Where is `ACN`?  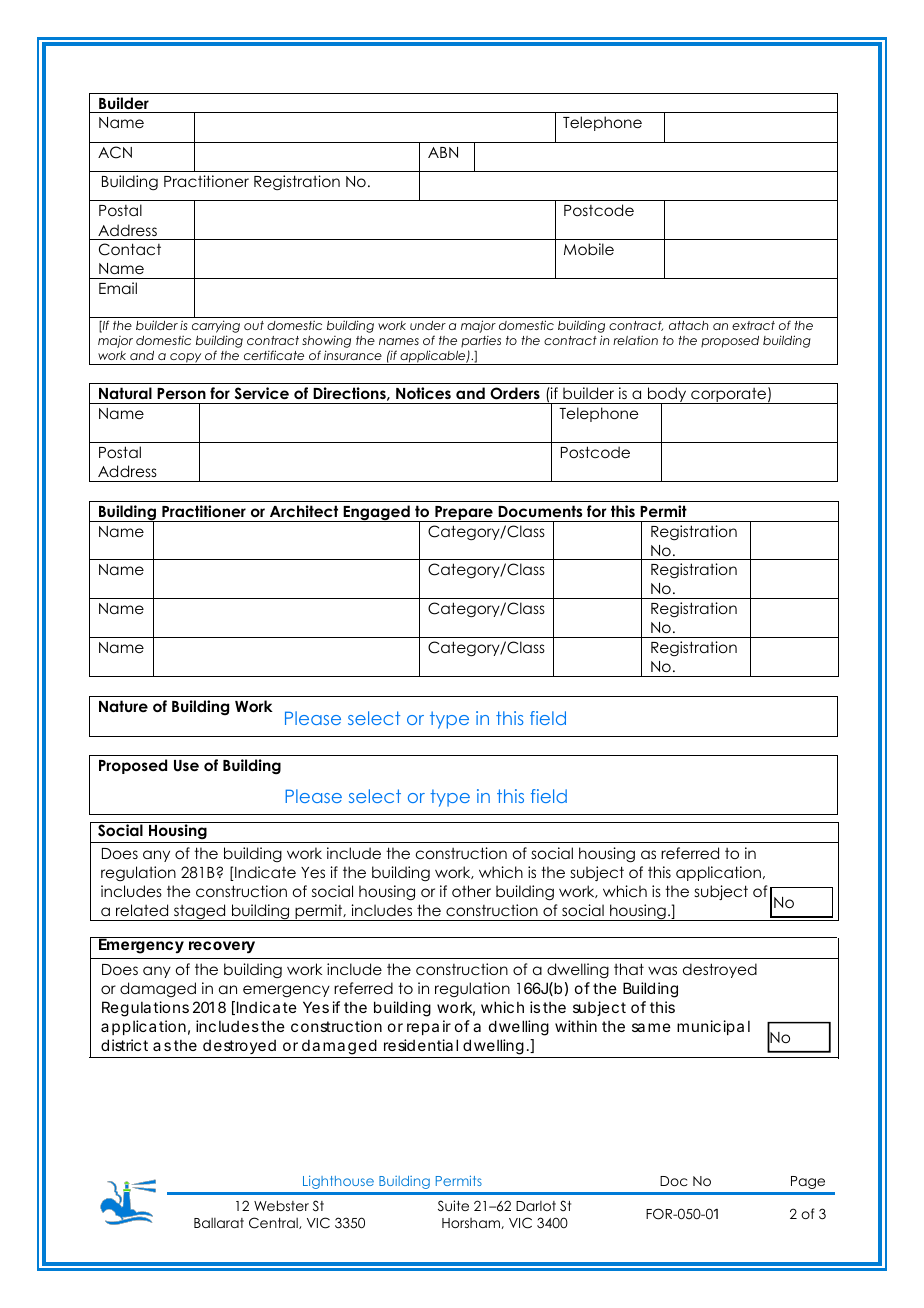 ACN is located at coordinates (115, 152).
